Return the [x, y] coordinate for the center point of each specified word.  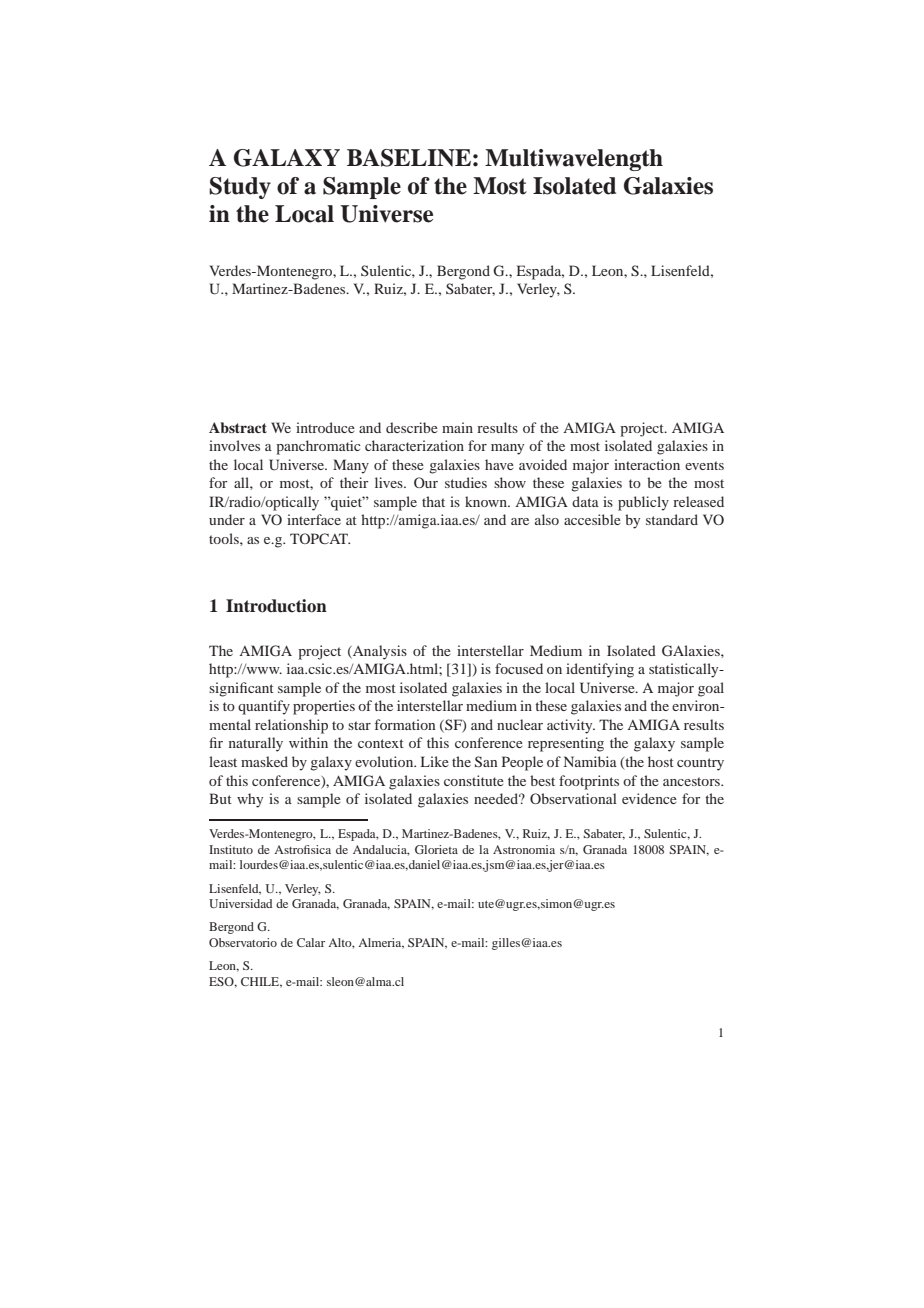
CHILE [261, 982]
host [661, 761]
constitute [474, 780]
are [520, 521]
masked [264, 761]
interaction [647, 464]
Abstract [238, 427]
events [704, 465]
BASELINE [409, 158]
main [457, 427]
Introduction [276, 606]
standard [672, 519]
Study [240, 188]
